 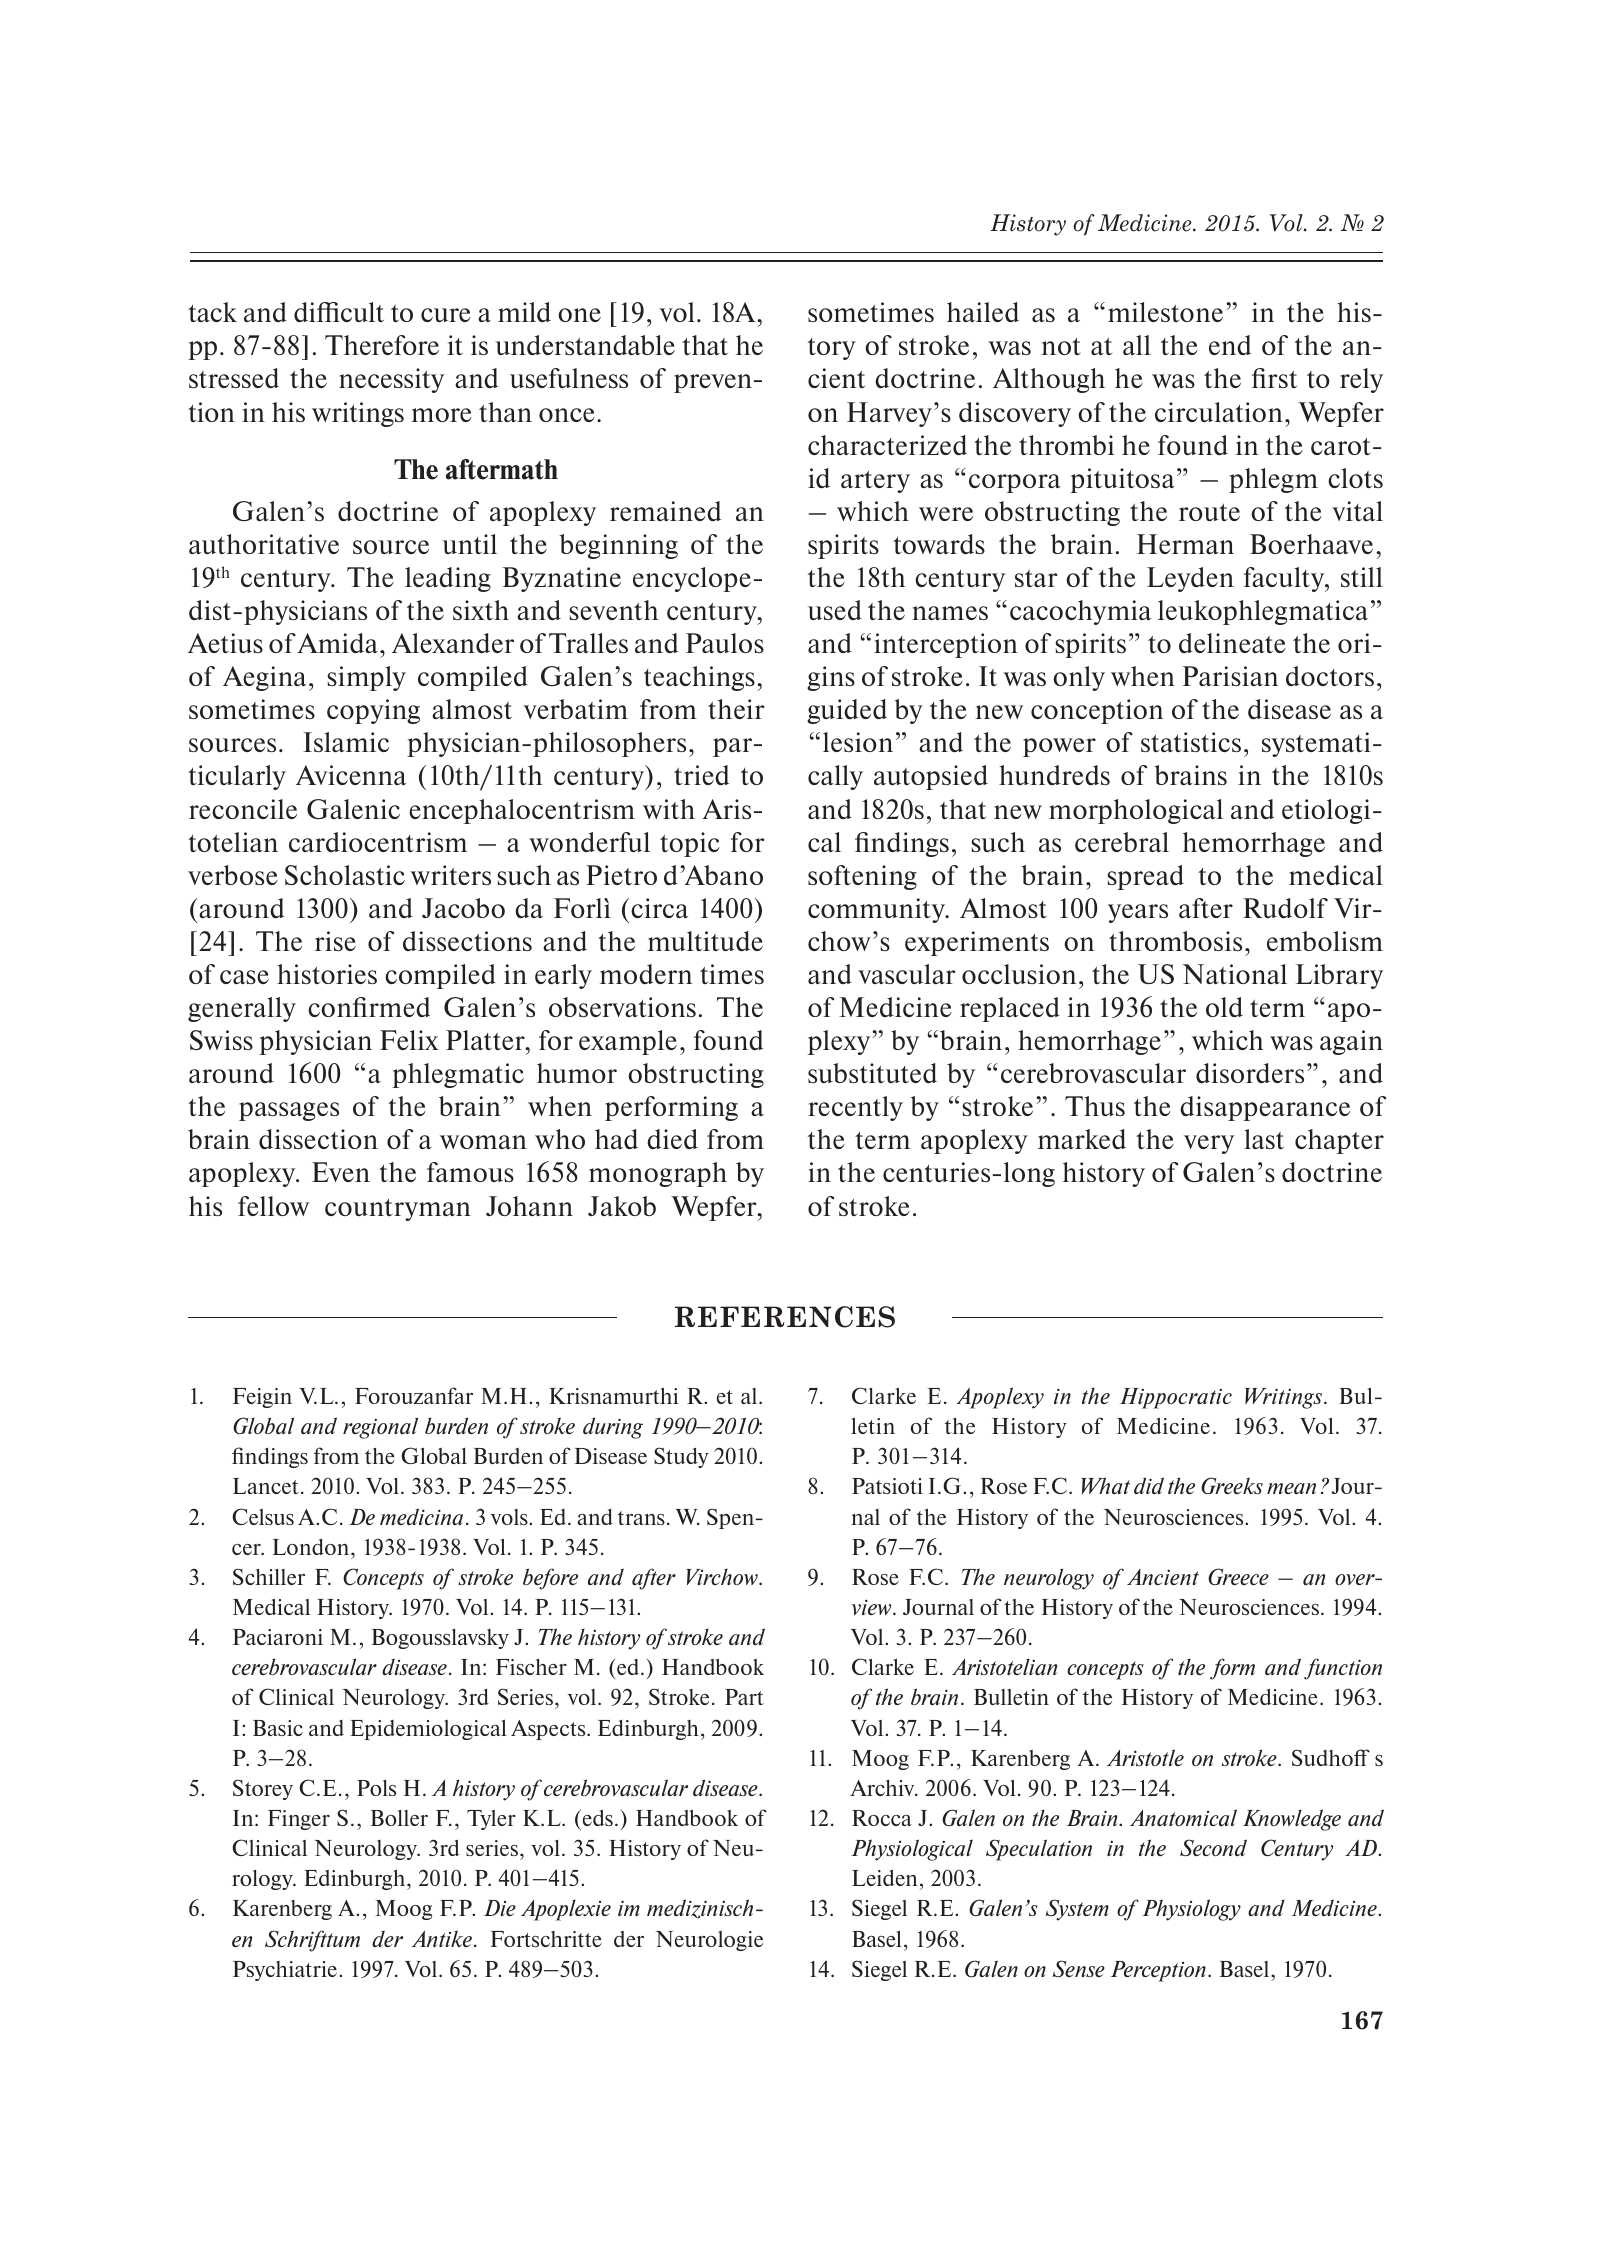 I want to click on end, so click(x=1230, y=345).
